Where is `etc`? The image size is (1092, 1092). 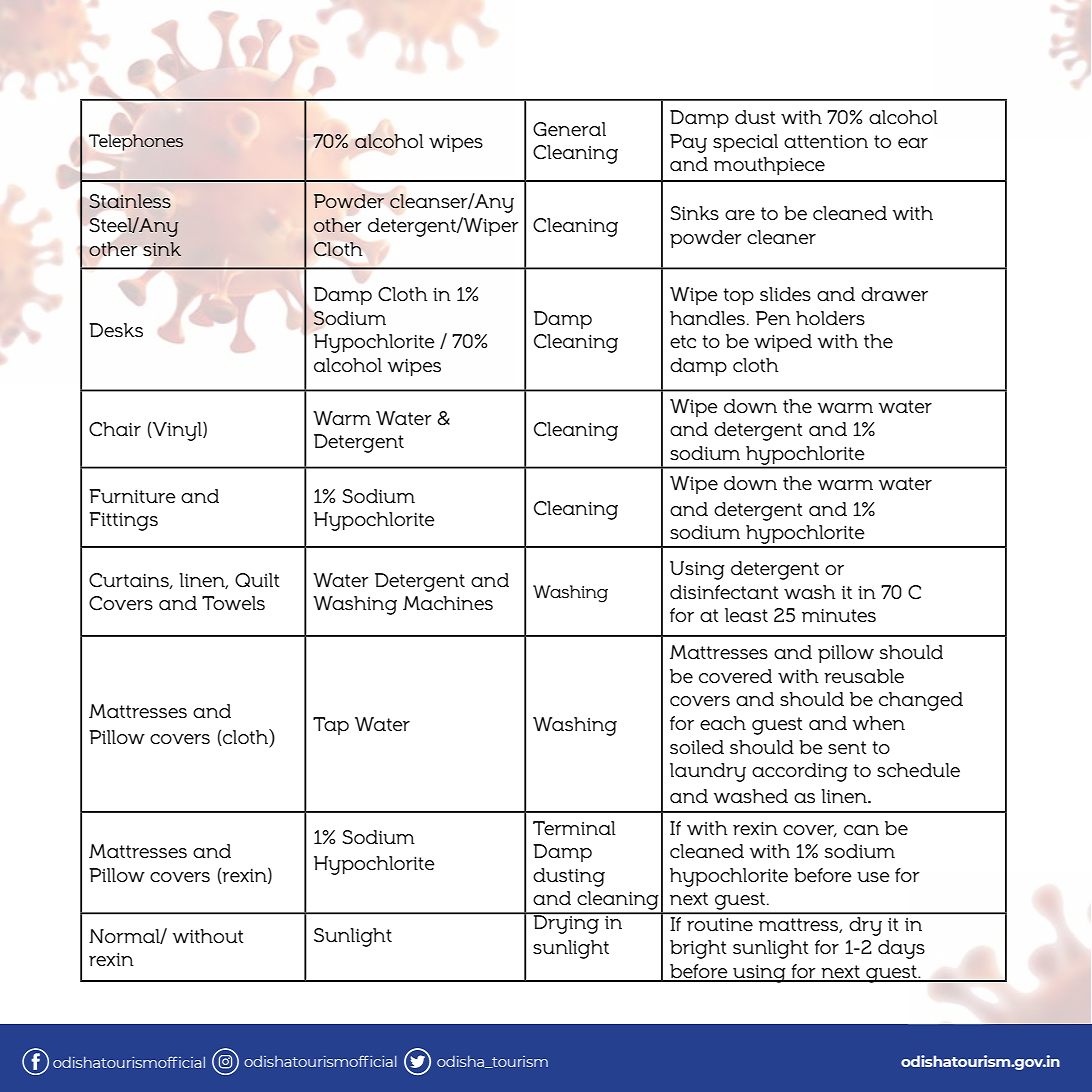
etc is located at coordinates (683, 342).
